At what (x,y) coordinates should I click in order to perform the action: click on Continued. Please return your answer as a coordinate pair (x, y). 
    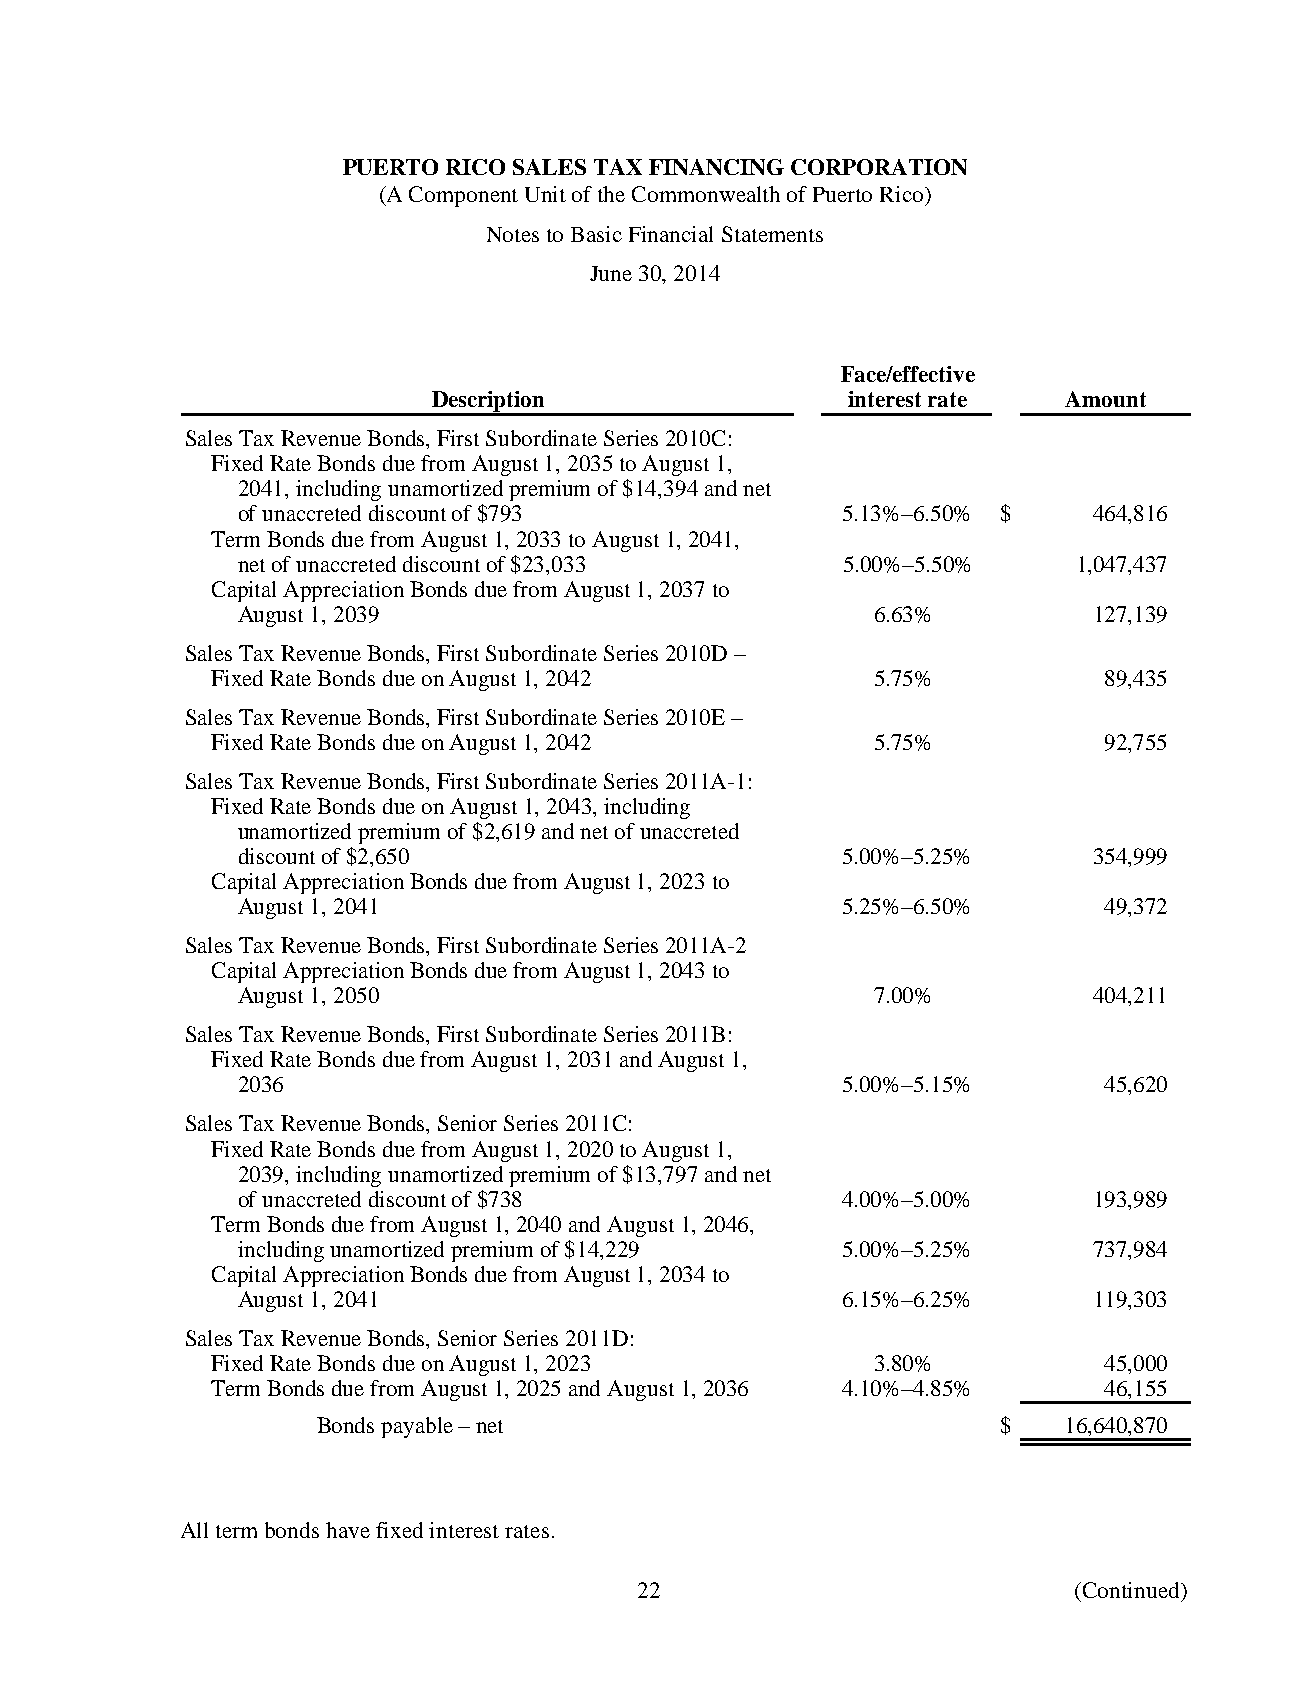
    Looking at the image, I should click on (1133, 1591).
